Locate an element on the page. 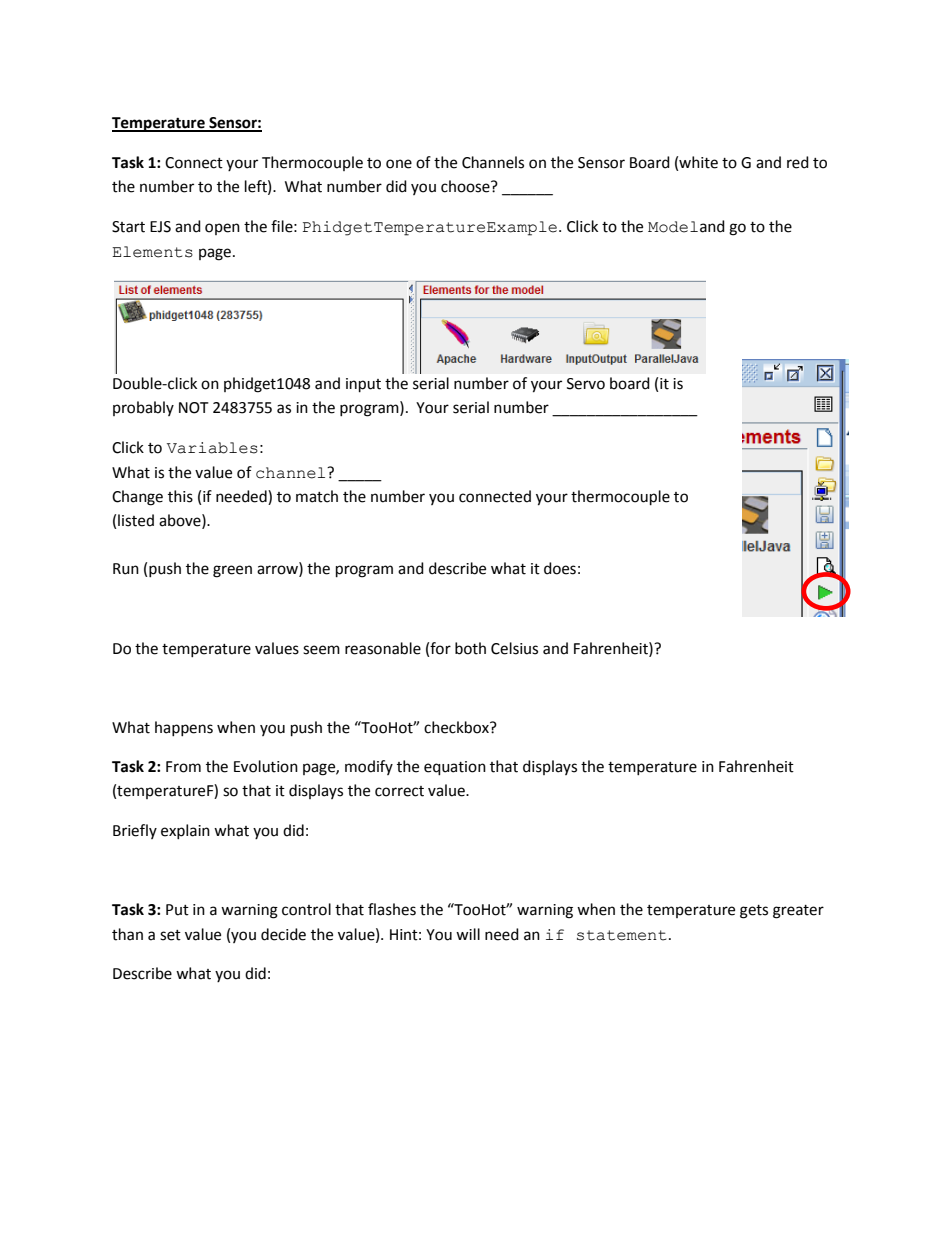 This page has width=952, height=1233. input is located at coordinates (363, 385).
